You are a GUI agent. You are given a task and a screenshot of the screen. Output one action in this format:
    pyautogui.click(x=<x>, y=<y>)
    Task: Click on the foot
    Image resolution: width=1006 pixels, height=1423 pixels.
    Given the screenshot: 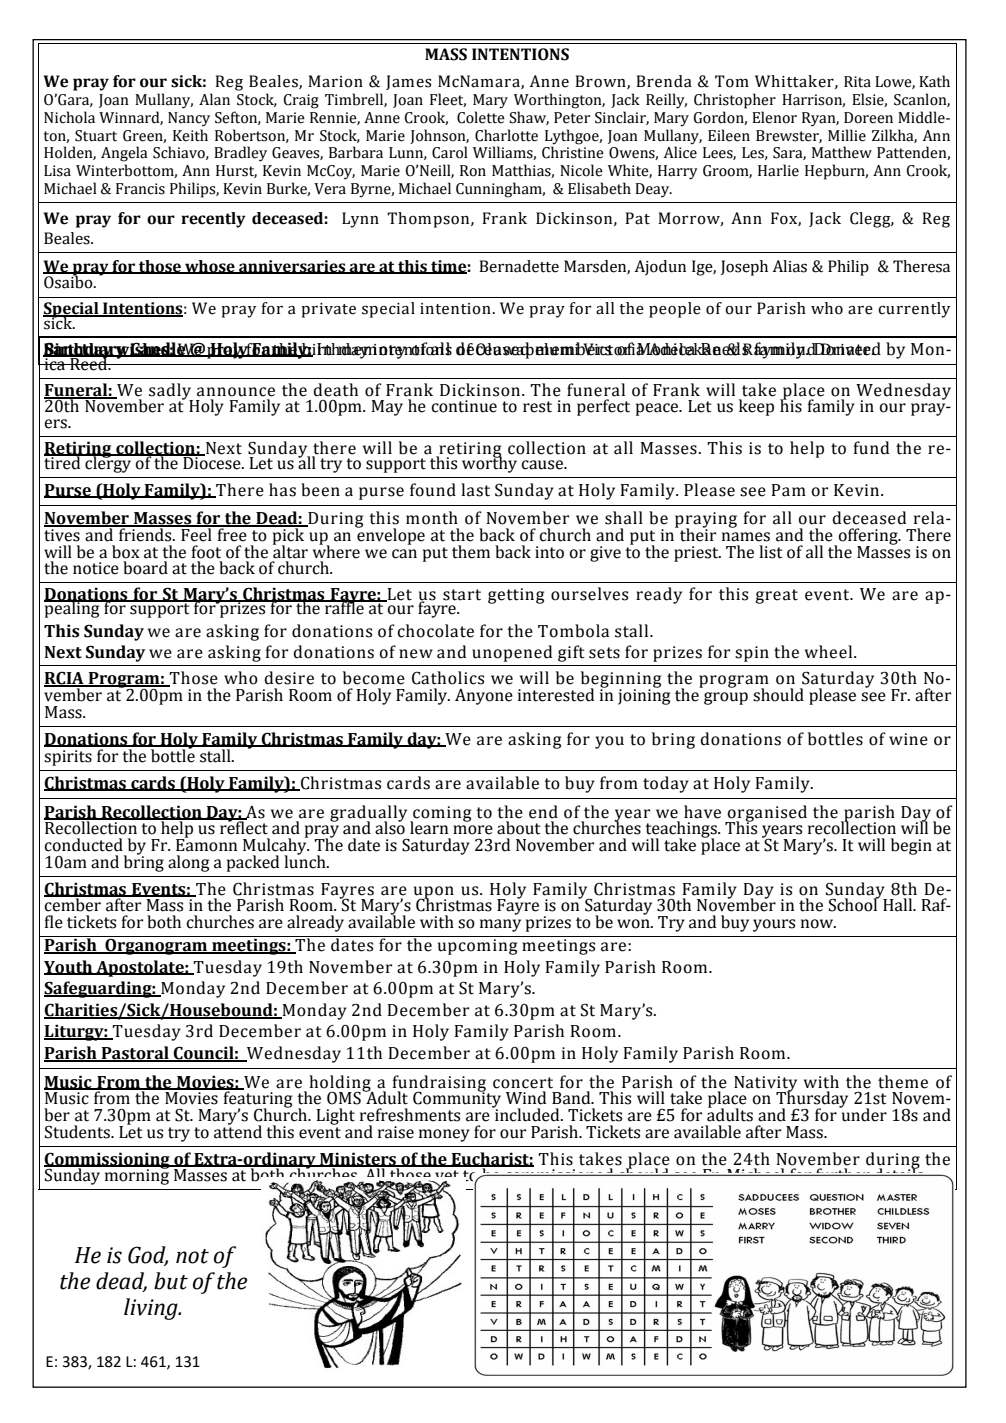 What is the action you would take?
    pyautogui.click(x=206, y=552)
